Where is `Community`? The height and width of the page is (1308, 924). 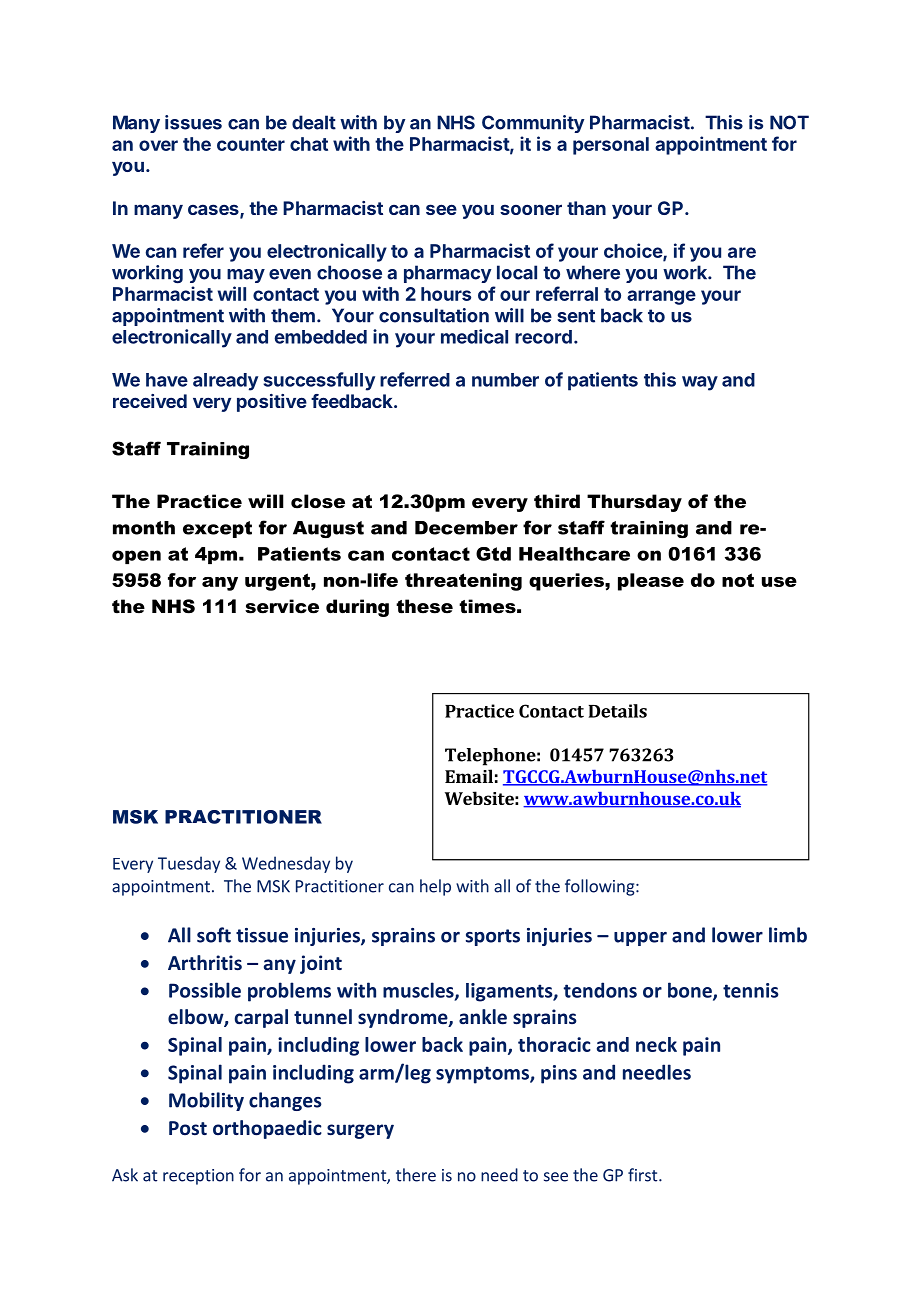
Community is located at coordinates (533, 124).
